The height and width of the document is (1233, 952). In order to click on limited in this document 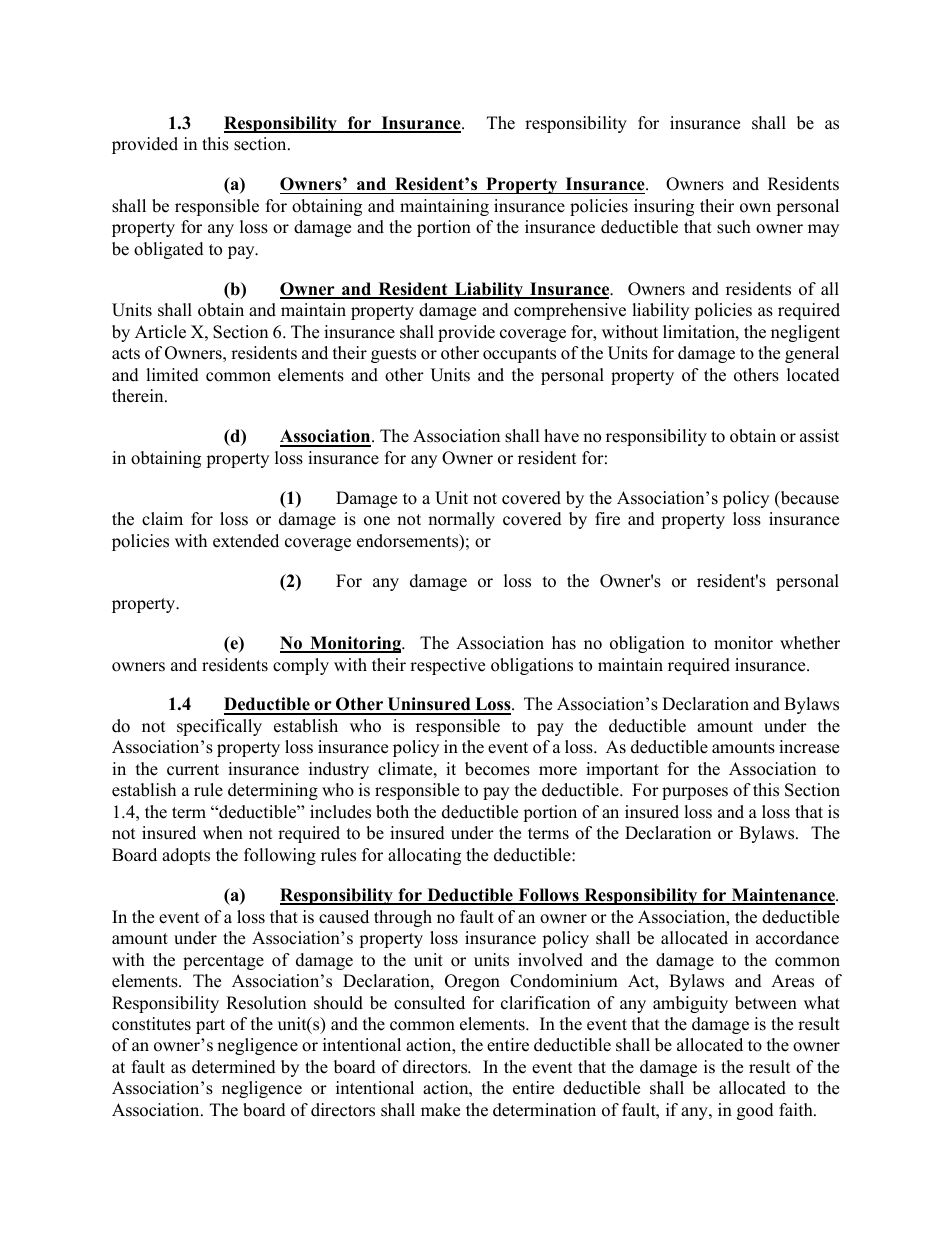, I will do `click(172, 375)`.
